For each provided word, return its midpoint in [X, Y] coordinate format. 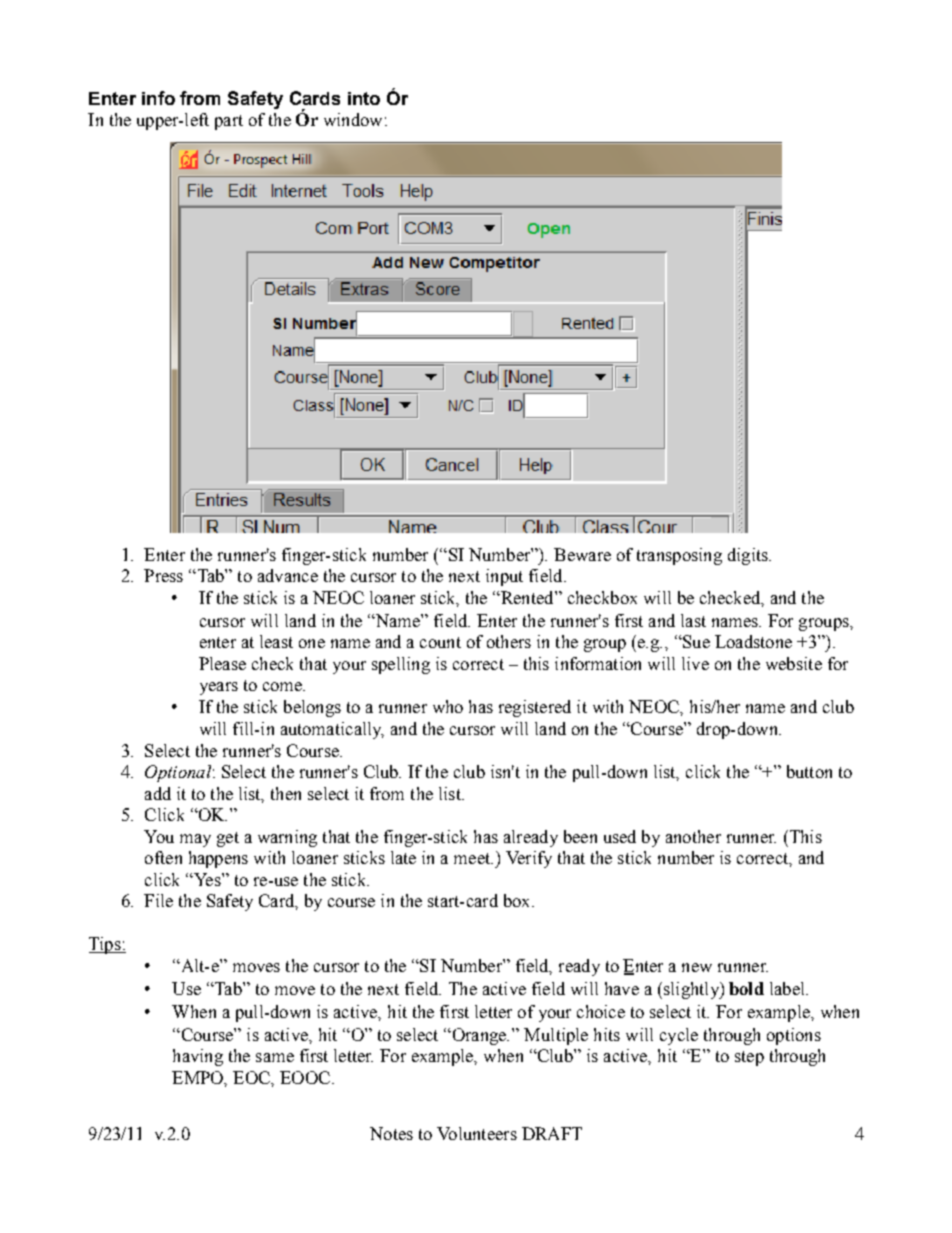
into [364, 98]
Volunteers [477, 1133]
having [198, 1057]
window [353, 119]
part [229, 122]
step [749, 1058]
